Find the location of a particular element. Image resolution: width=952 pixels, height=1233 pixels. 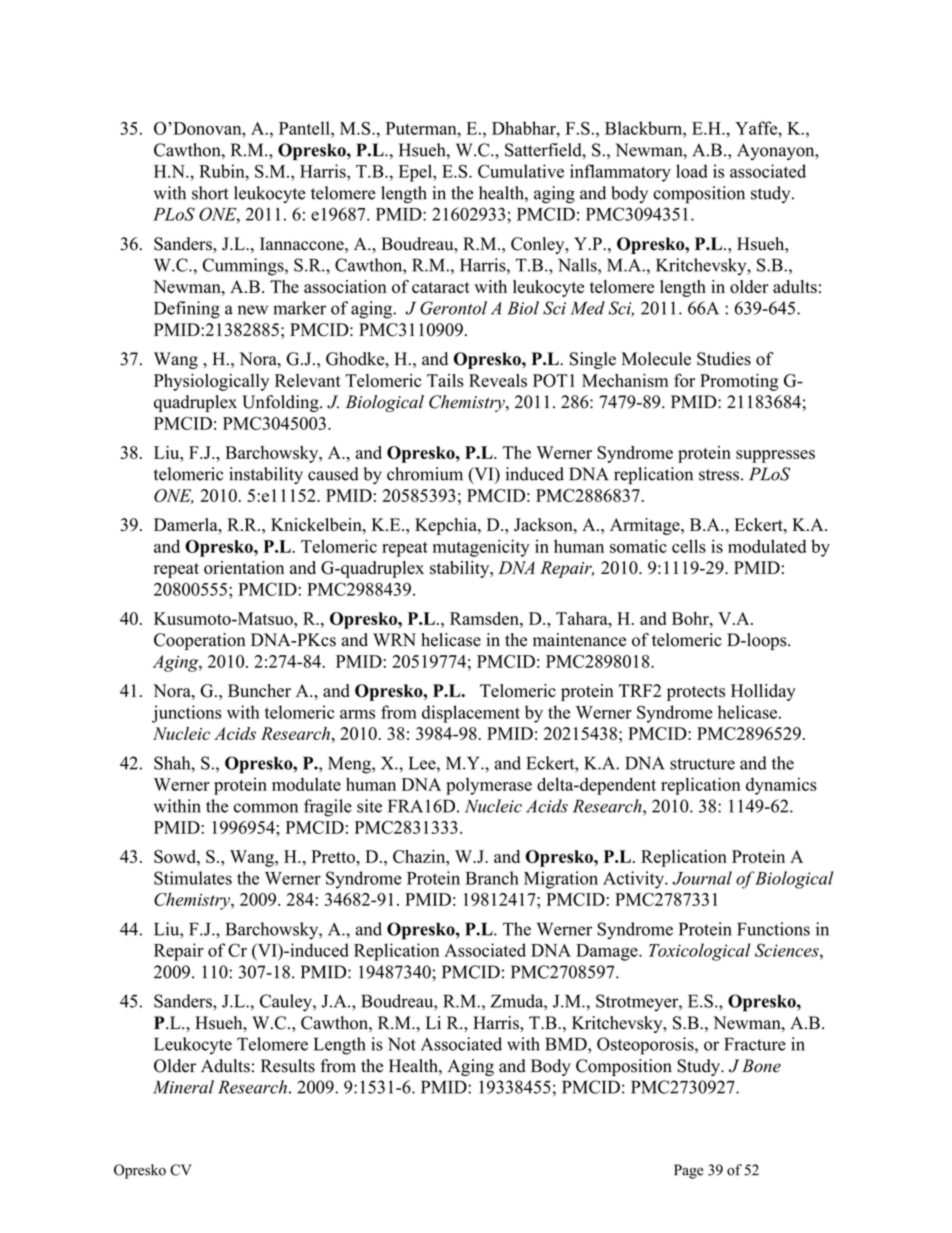

Results is located at coordinates (288, 1066).
